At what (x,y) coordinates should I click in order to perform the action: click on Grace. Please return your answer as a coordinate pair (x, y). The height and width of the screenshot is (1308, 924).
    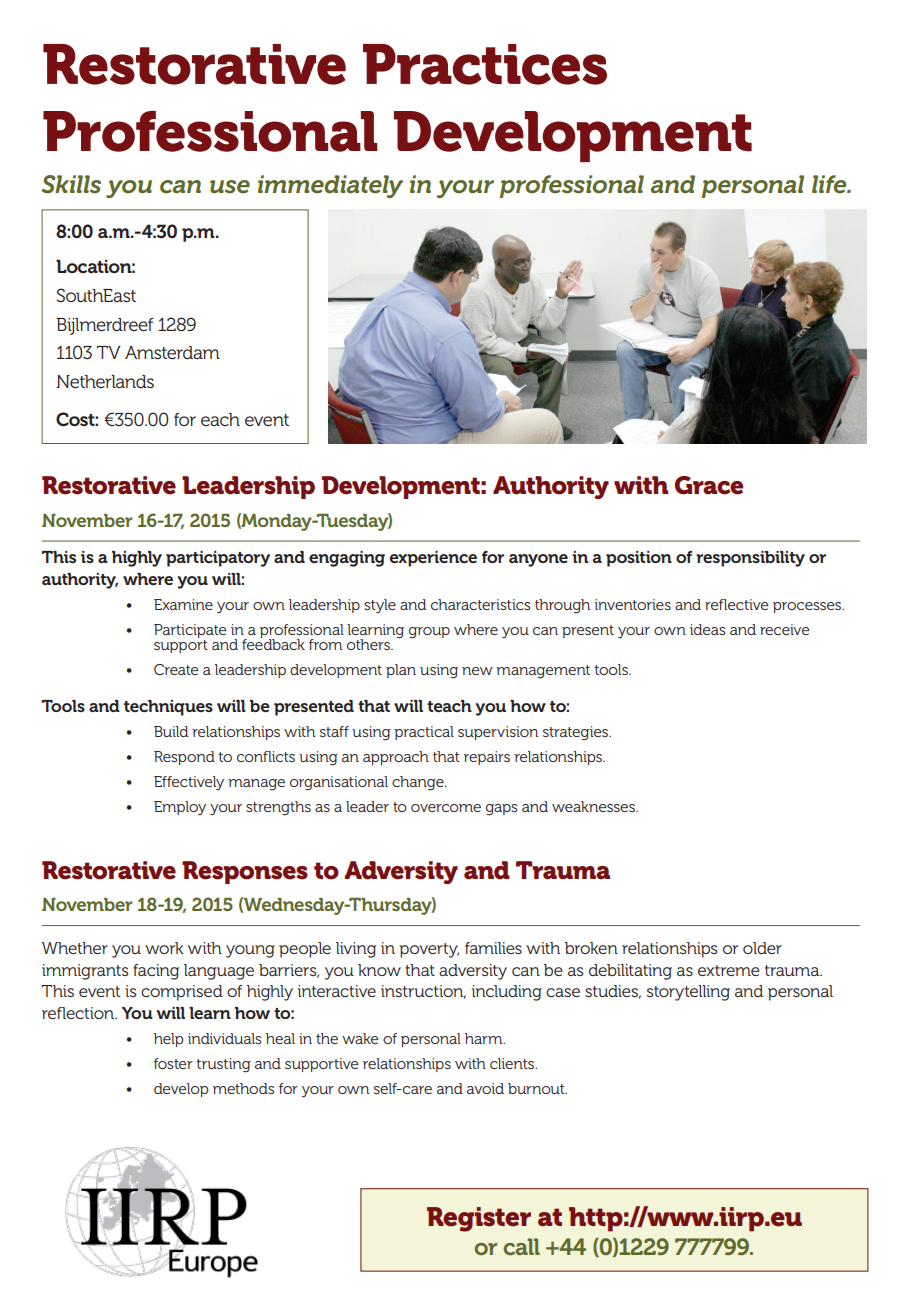
    Looking at the image, I should click on (709, 485).
